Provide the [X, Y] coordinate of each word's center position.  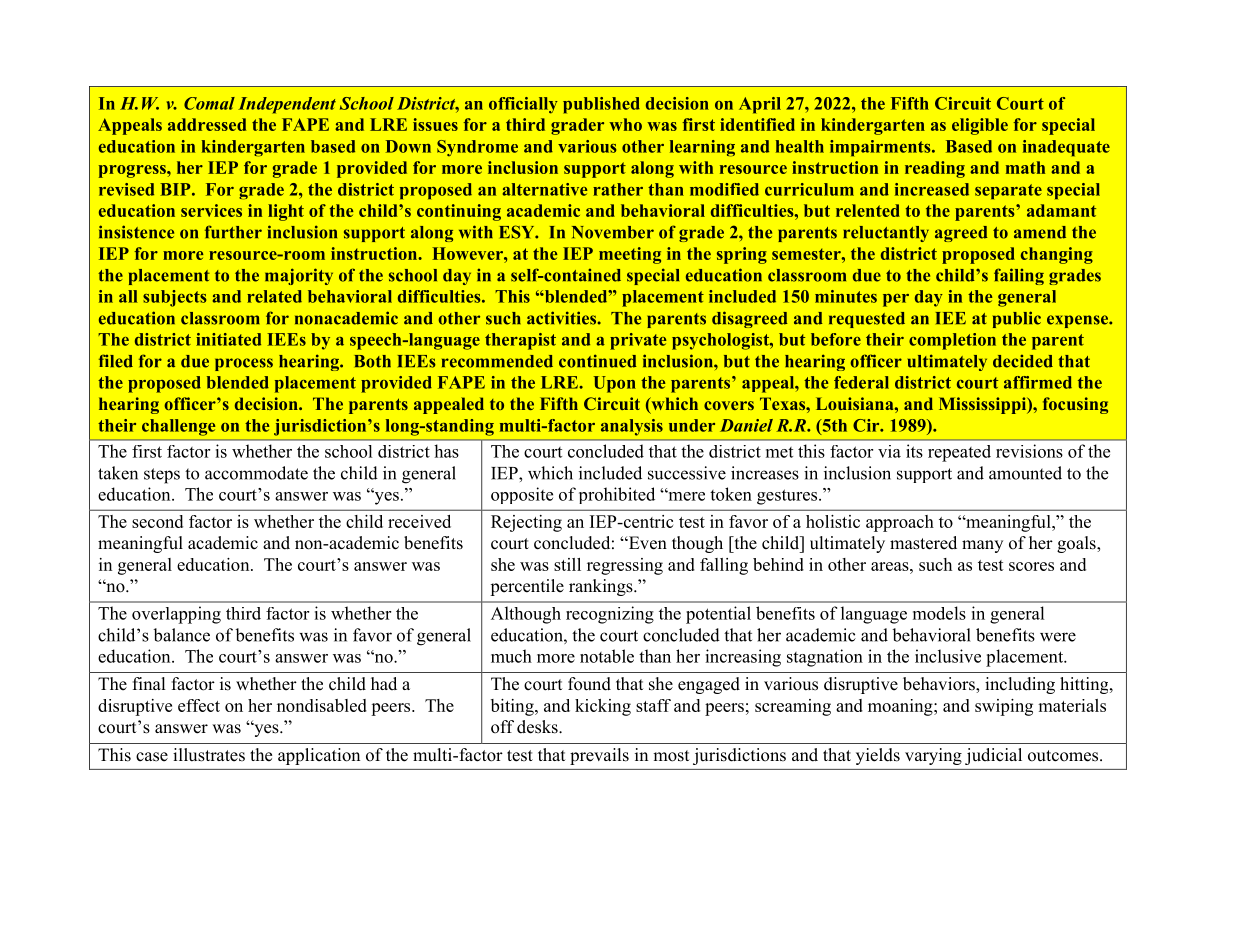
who [625, 124]
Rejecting [526, 523]
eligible [980, 126]
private [638, 341]
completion [952, 341]
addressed [207, 124]
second [157, 521]
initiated [228, 339]
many [982, 546]
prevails [599, 756]
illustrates [209, 755]
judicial [993, 756]
